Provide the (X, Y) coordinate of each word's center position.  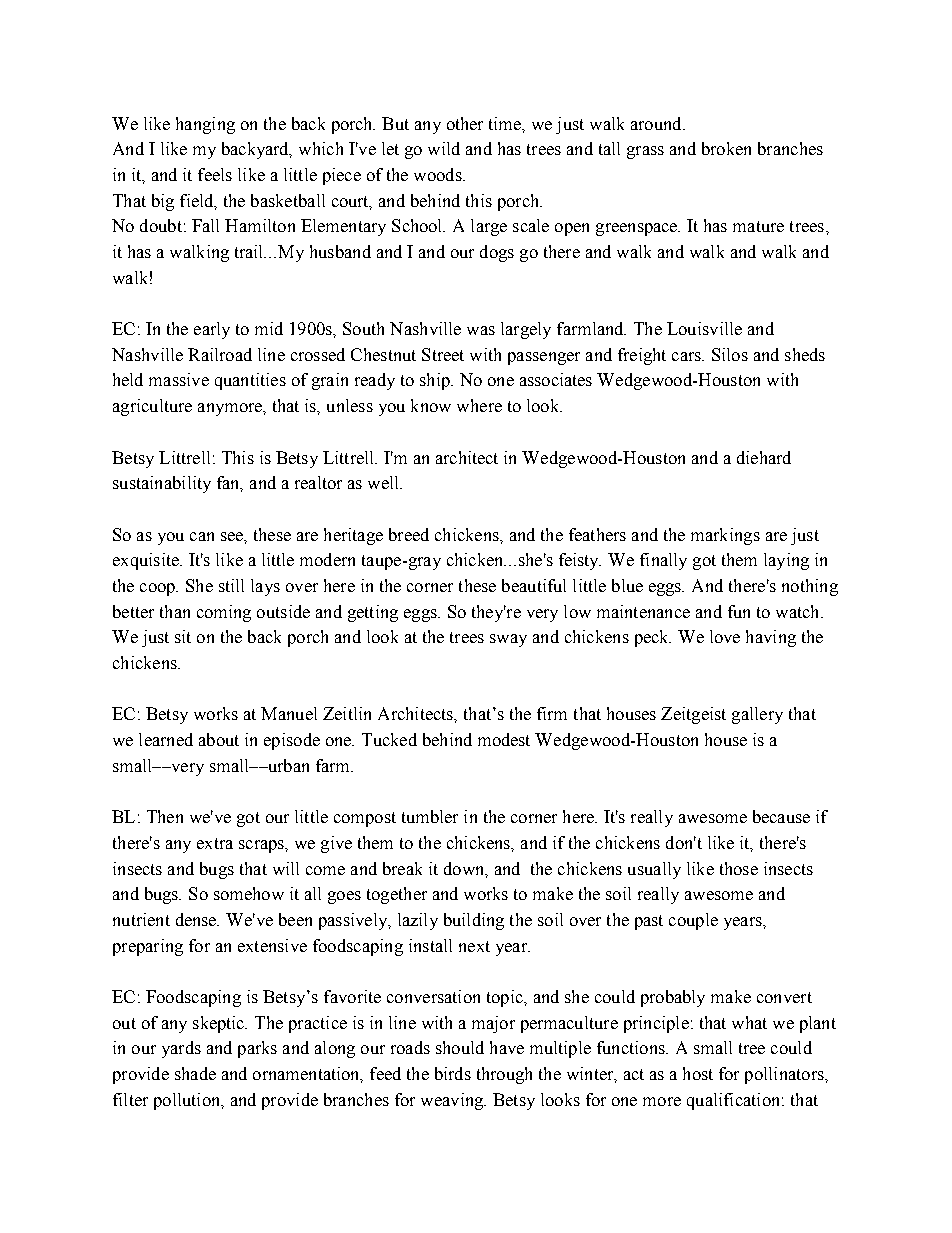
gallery (757, 715)
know (431, 405)
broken (726, 148)
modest (504, 739)
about (219, 739)
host (698, 1073)
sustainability (162, 484)
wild (444, 148)
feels (215, 174)
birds (453, 1073)
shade (195, 1073)
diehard (764, 457)
